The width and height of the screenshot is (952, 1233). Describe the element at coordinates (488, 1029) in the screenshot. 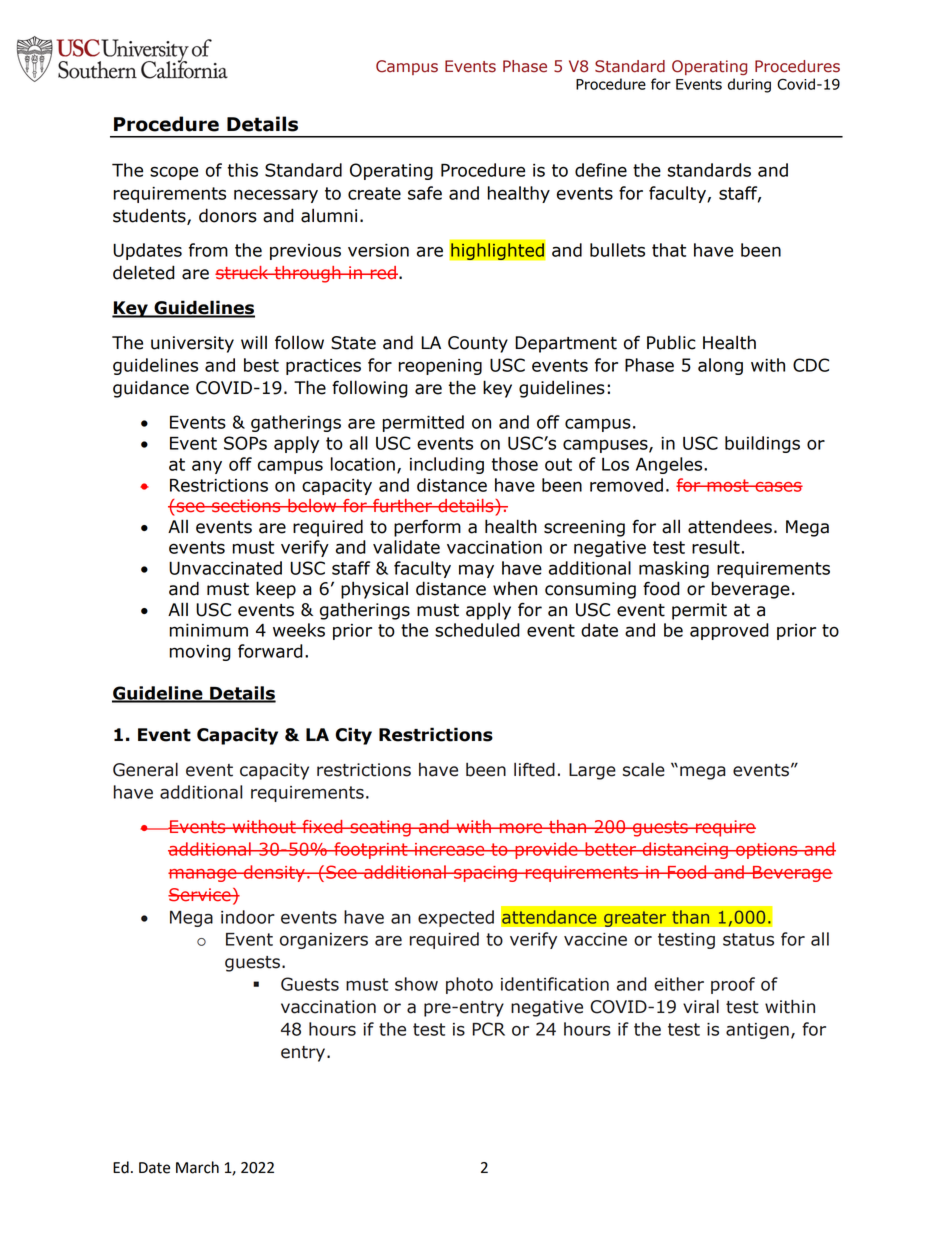

I see `PCR` at that location.
